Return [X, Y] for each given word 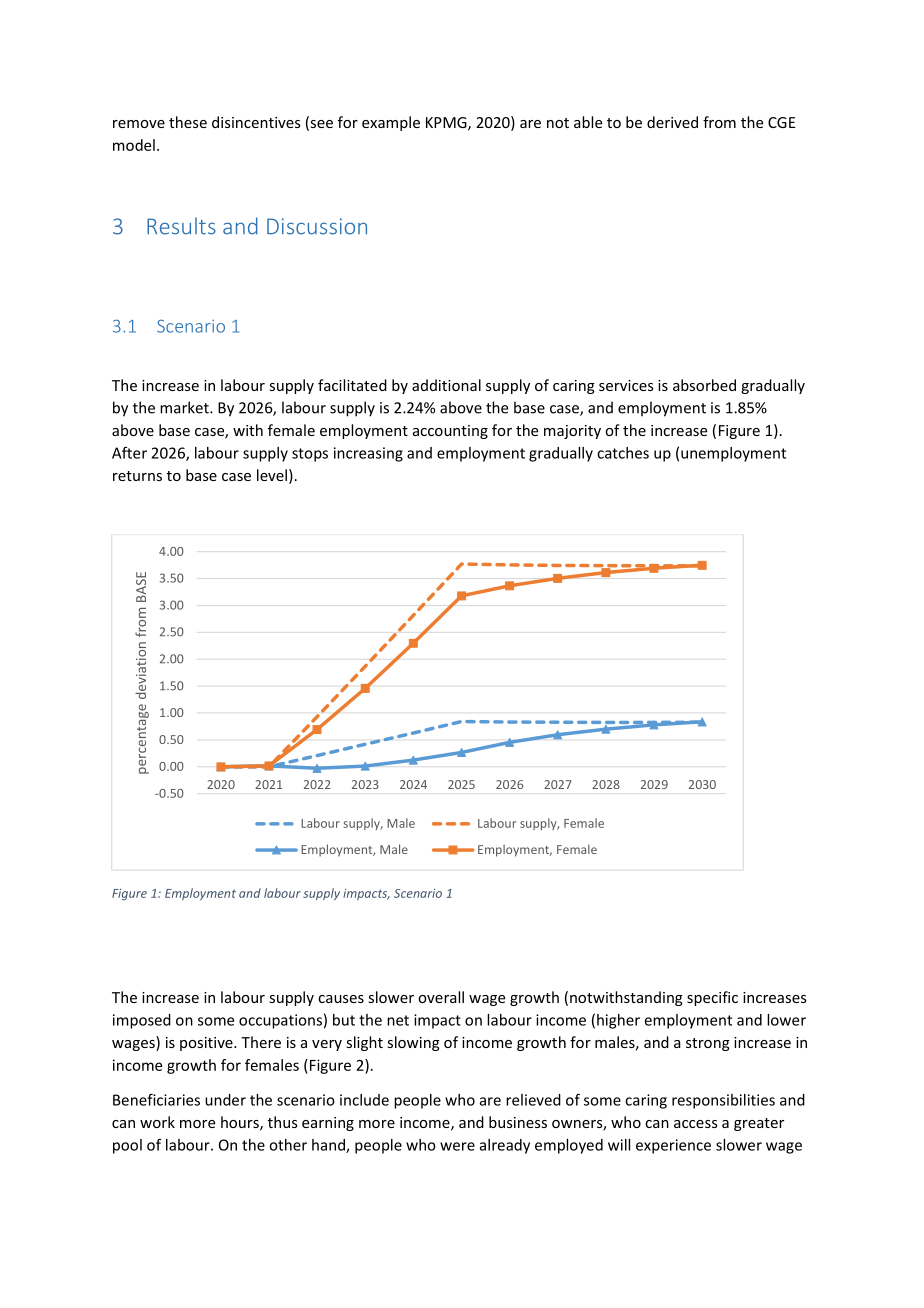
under [225, 1100]
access [696, 1124]
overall [441, 997]
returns [137, 476]
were [457, 1146]
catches [623, 453]
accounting [450, 432]
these [188, 122]
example [391, 123]
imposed [142, 1021]
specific [712, 998]
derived [672, 122]
